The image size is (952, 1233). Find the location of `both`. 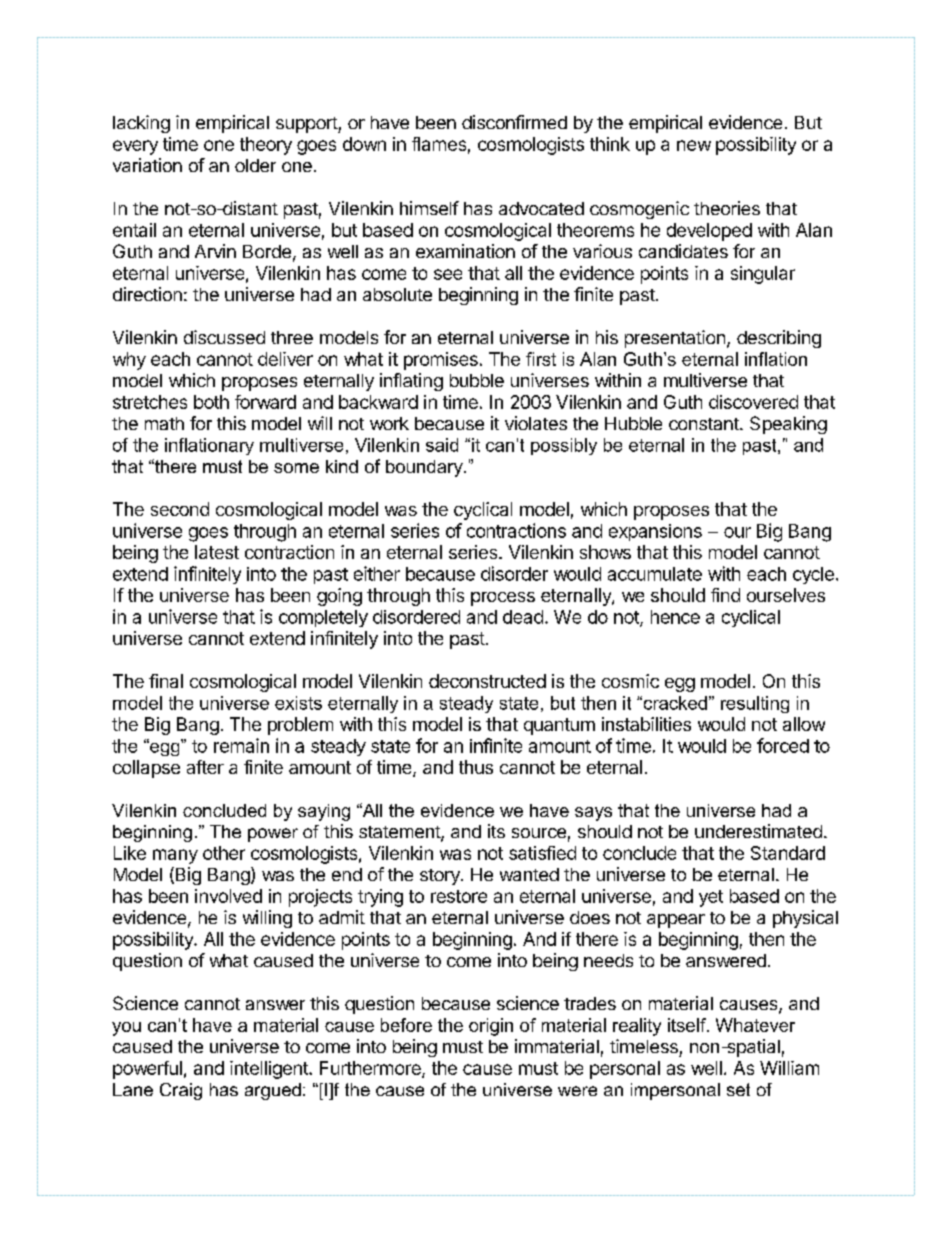

both is located at coordinates (211, 402).
